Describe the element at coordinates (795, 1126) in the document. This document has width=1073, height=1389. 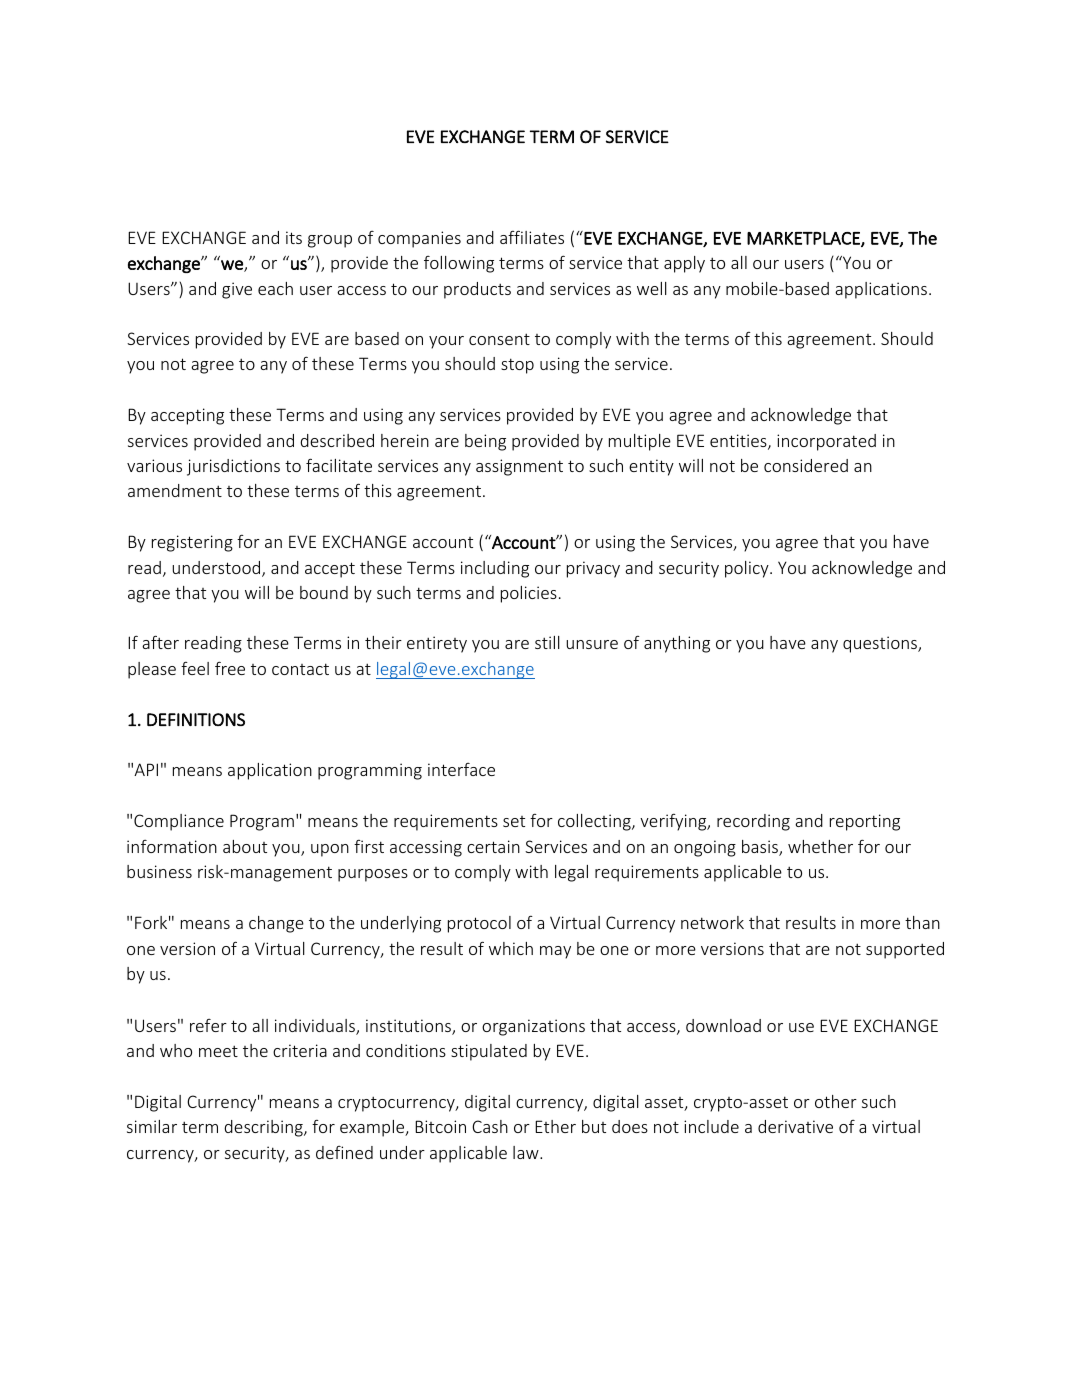
I see `derivative` at that location.
